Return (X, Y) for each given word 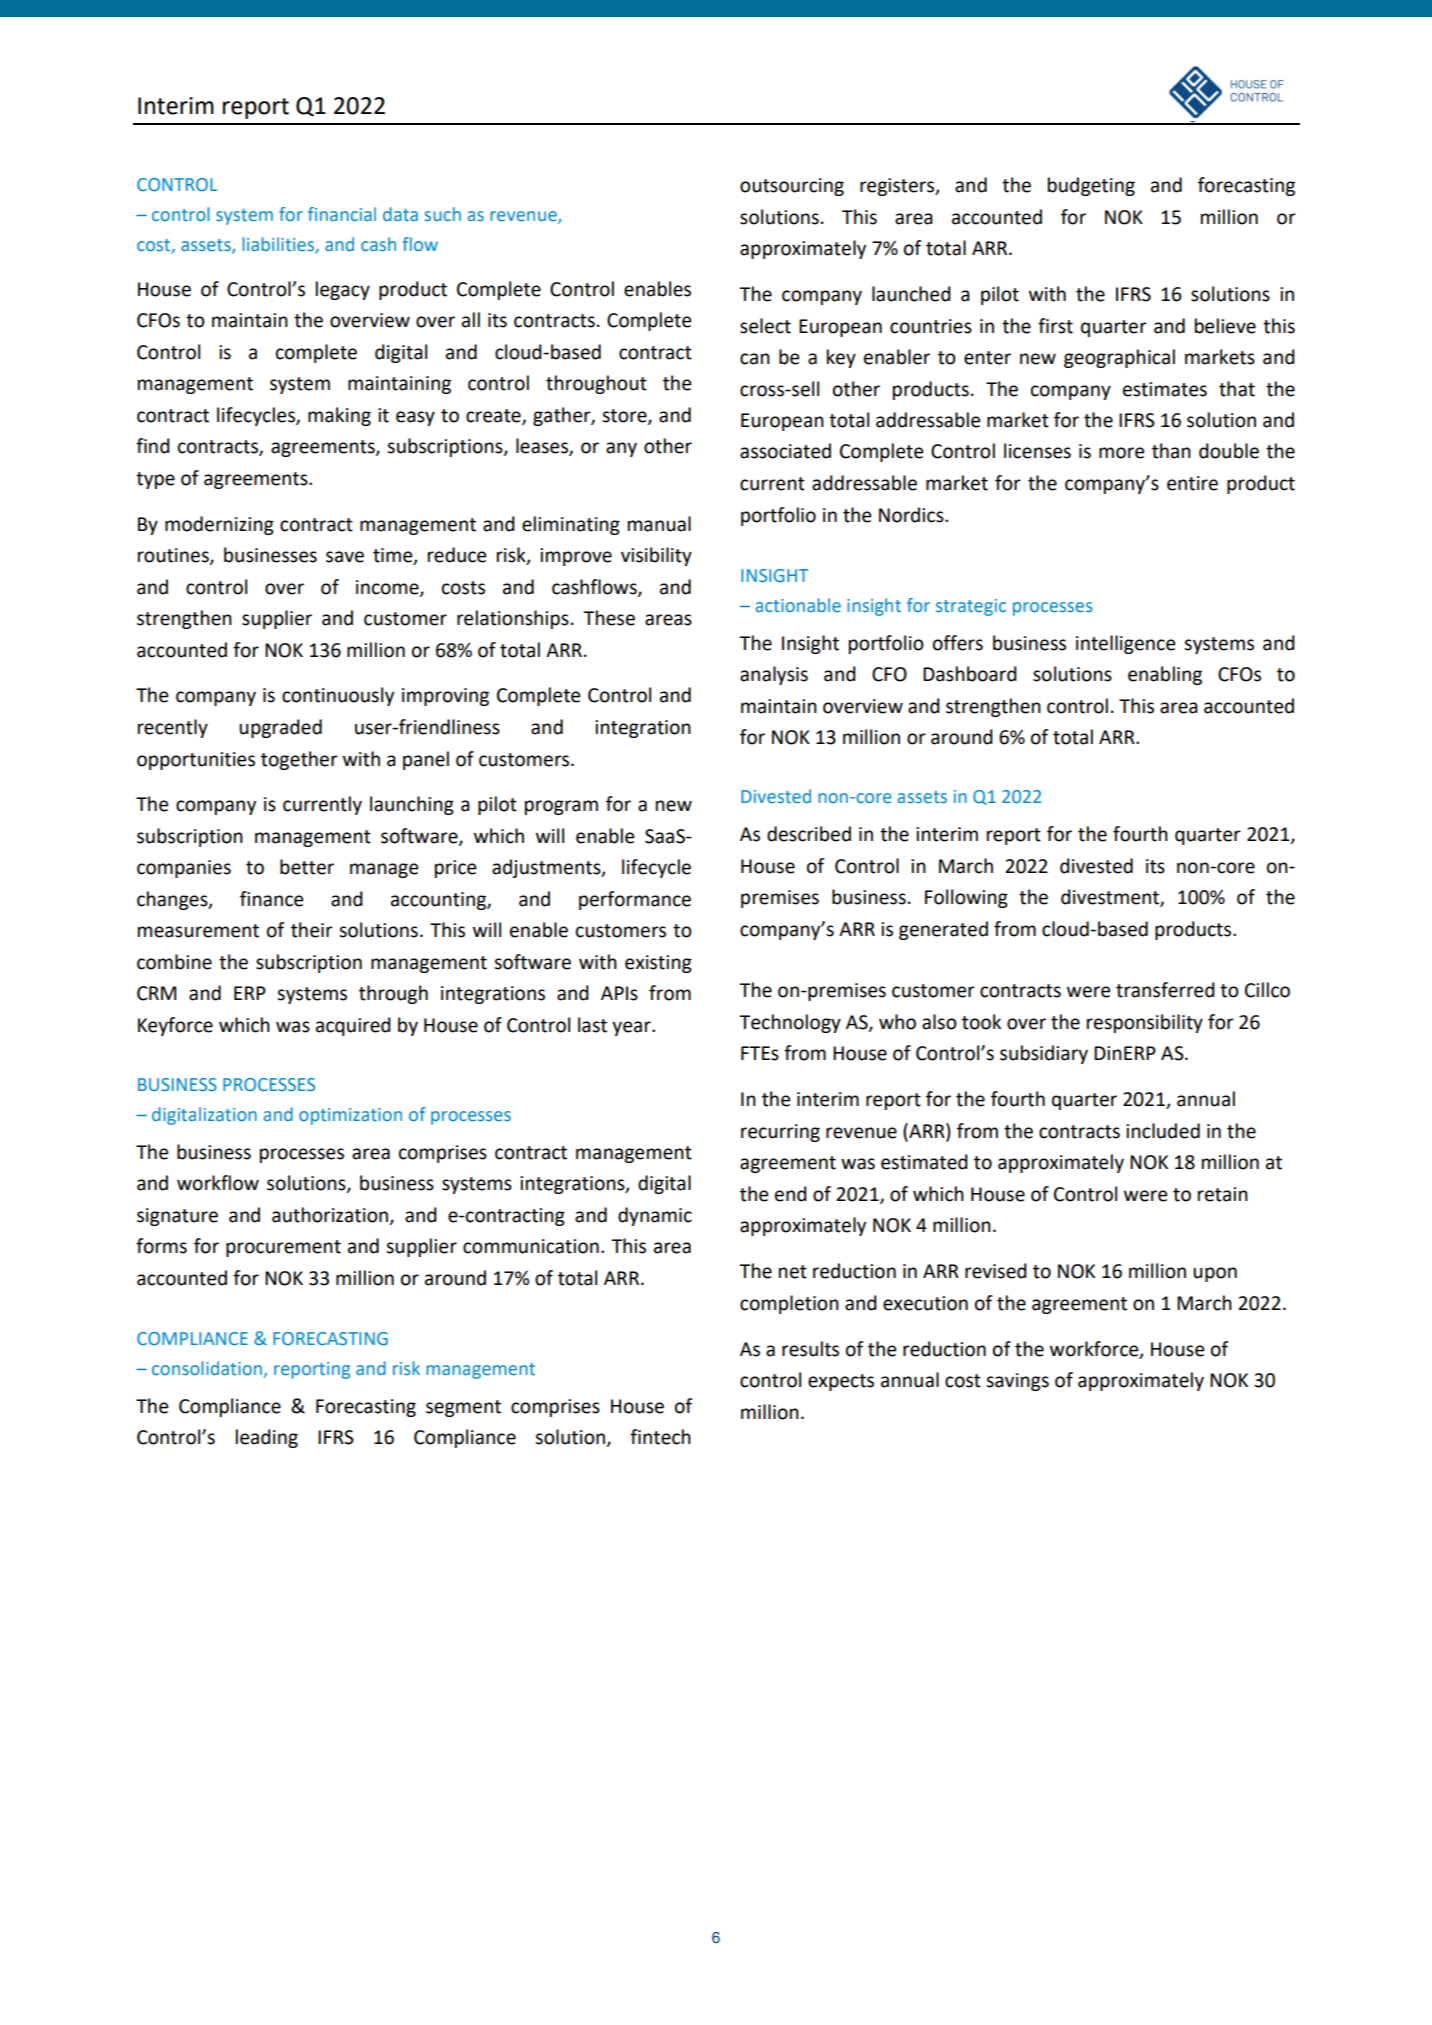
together (299, 760)
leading (267, 1438)
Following (966, 898)
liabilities (278, 244)
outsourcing (792, 187)
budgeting (1091, 186)
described (809, 834)
